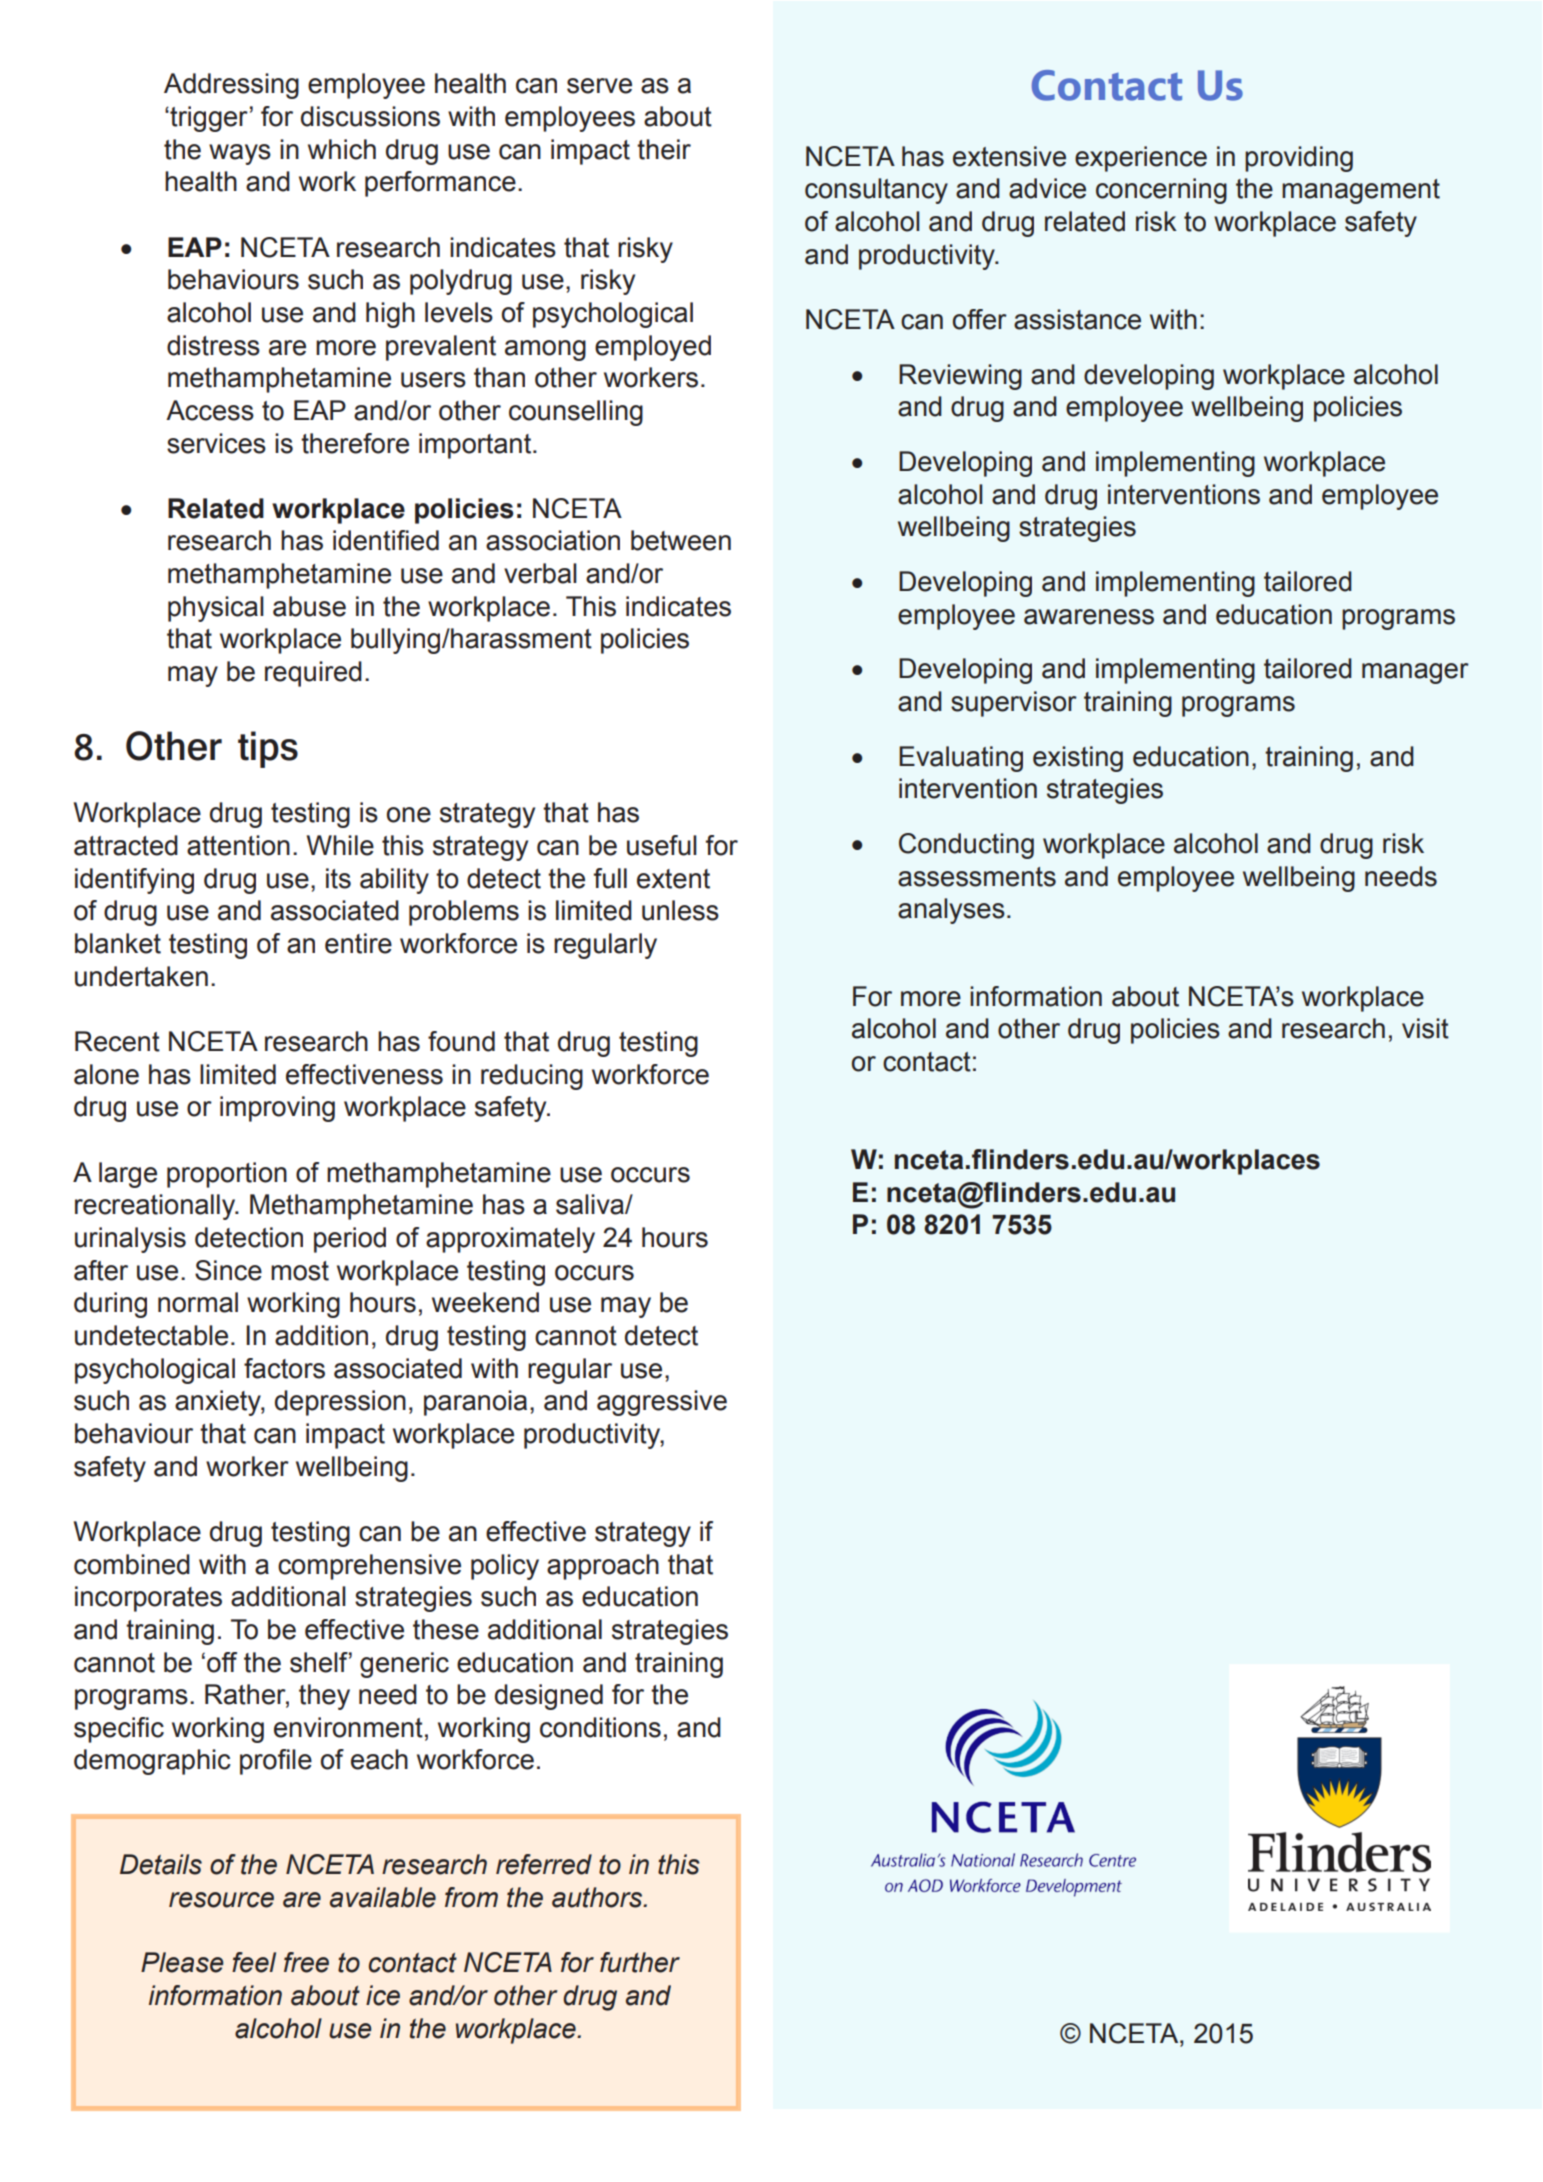 Image resolution: width=1543 pixels, height=2182 pixels. What do you see at coordinates (1415, 673) in the image?
I see `manager` at bounding box center [1415, 673].
